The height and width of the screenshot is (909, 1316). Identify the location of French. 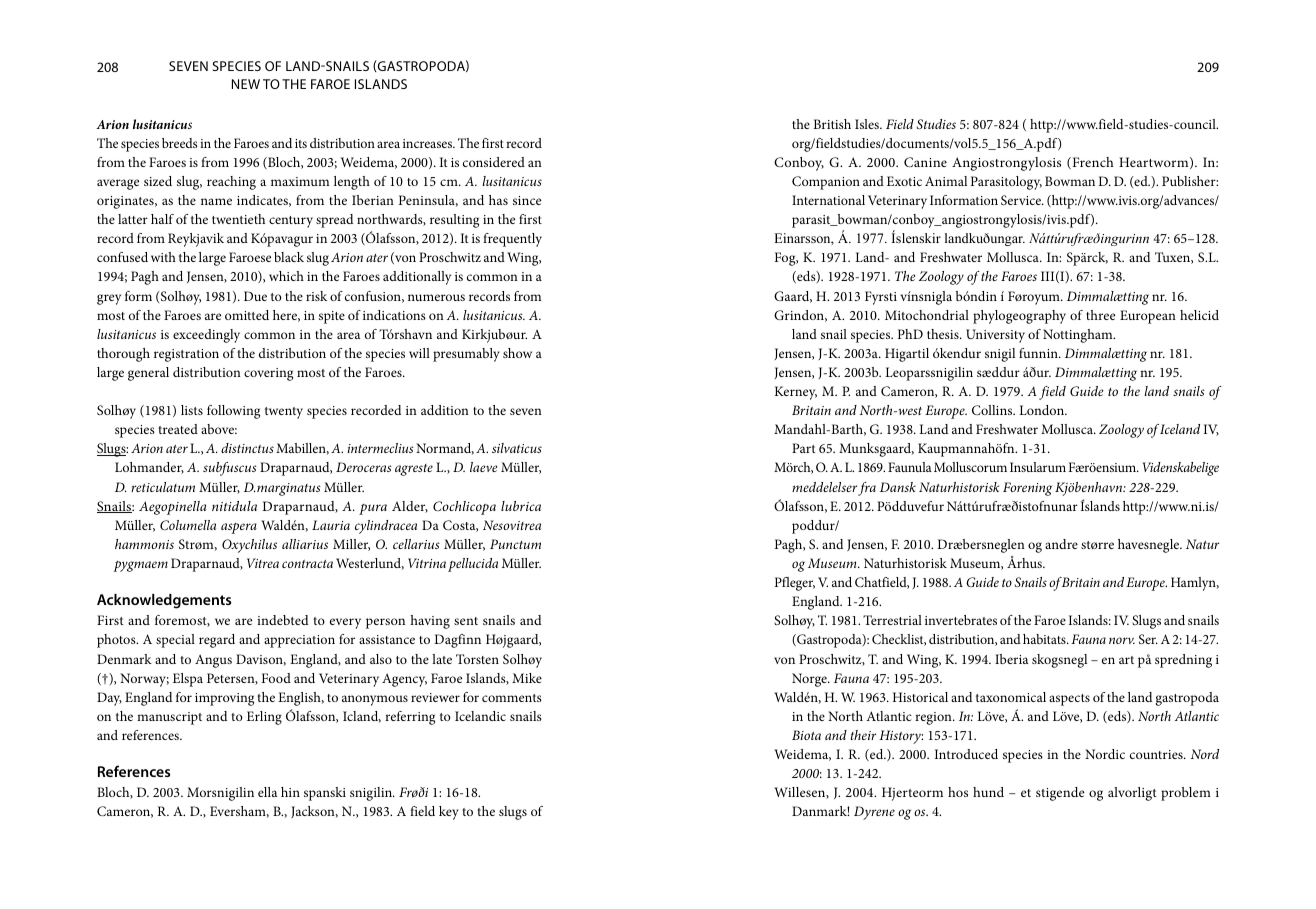
(1092, 163).
